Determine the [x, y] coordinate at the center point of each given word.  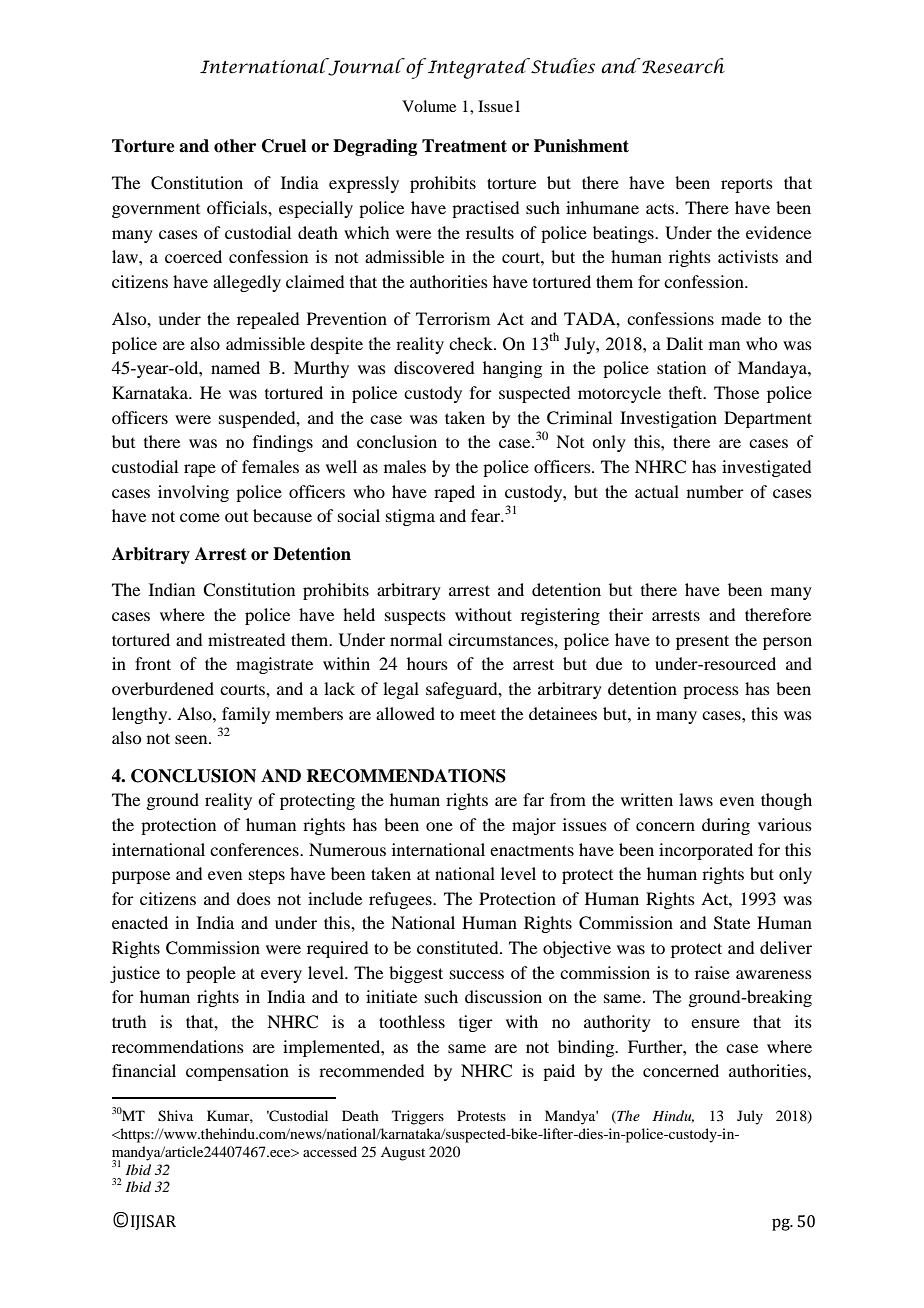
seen [192, 739]
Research [682, 66]
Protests [481, 1115]
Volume [429, 106]
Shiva [175, 1116]
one [439, 826]
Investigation [668, 419]
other [235, 146]
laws [696, 799]
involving [193, 493]
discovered [434, 367]
